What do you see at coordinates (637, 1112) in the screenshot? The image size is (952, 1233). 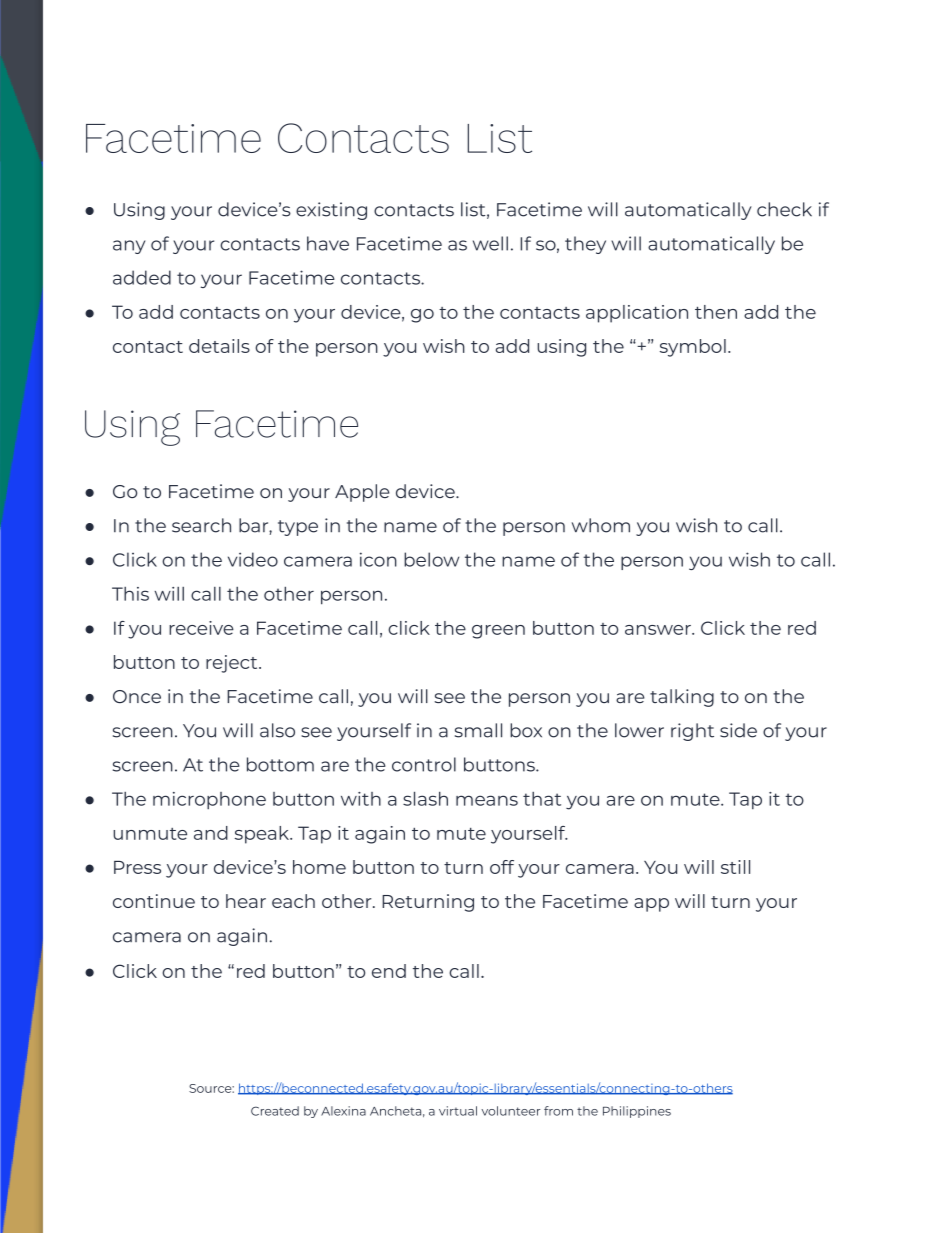 I see `Philippines` at bounding box center [637, 1112].
